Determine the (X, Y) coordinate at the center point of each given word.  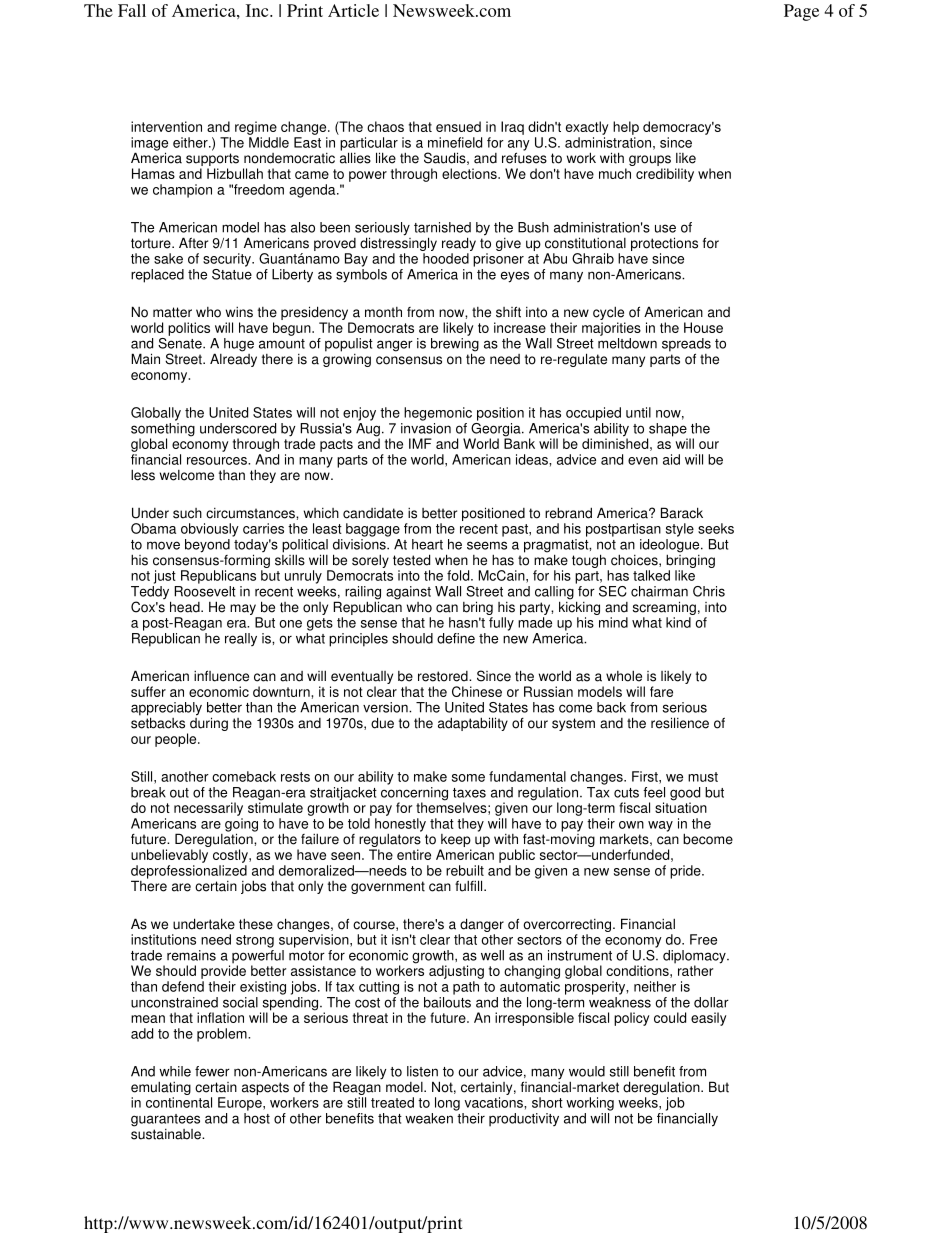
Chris (709, 591)
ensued (458, 126)
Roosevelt (205, 591)
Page (801, 12)
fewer (212, 1071)
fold (459, 575)
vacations (495, 1102)
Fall (132, 10)
